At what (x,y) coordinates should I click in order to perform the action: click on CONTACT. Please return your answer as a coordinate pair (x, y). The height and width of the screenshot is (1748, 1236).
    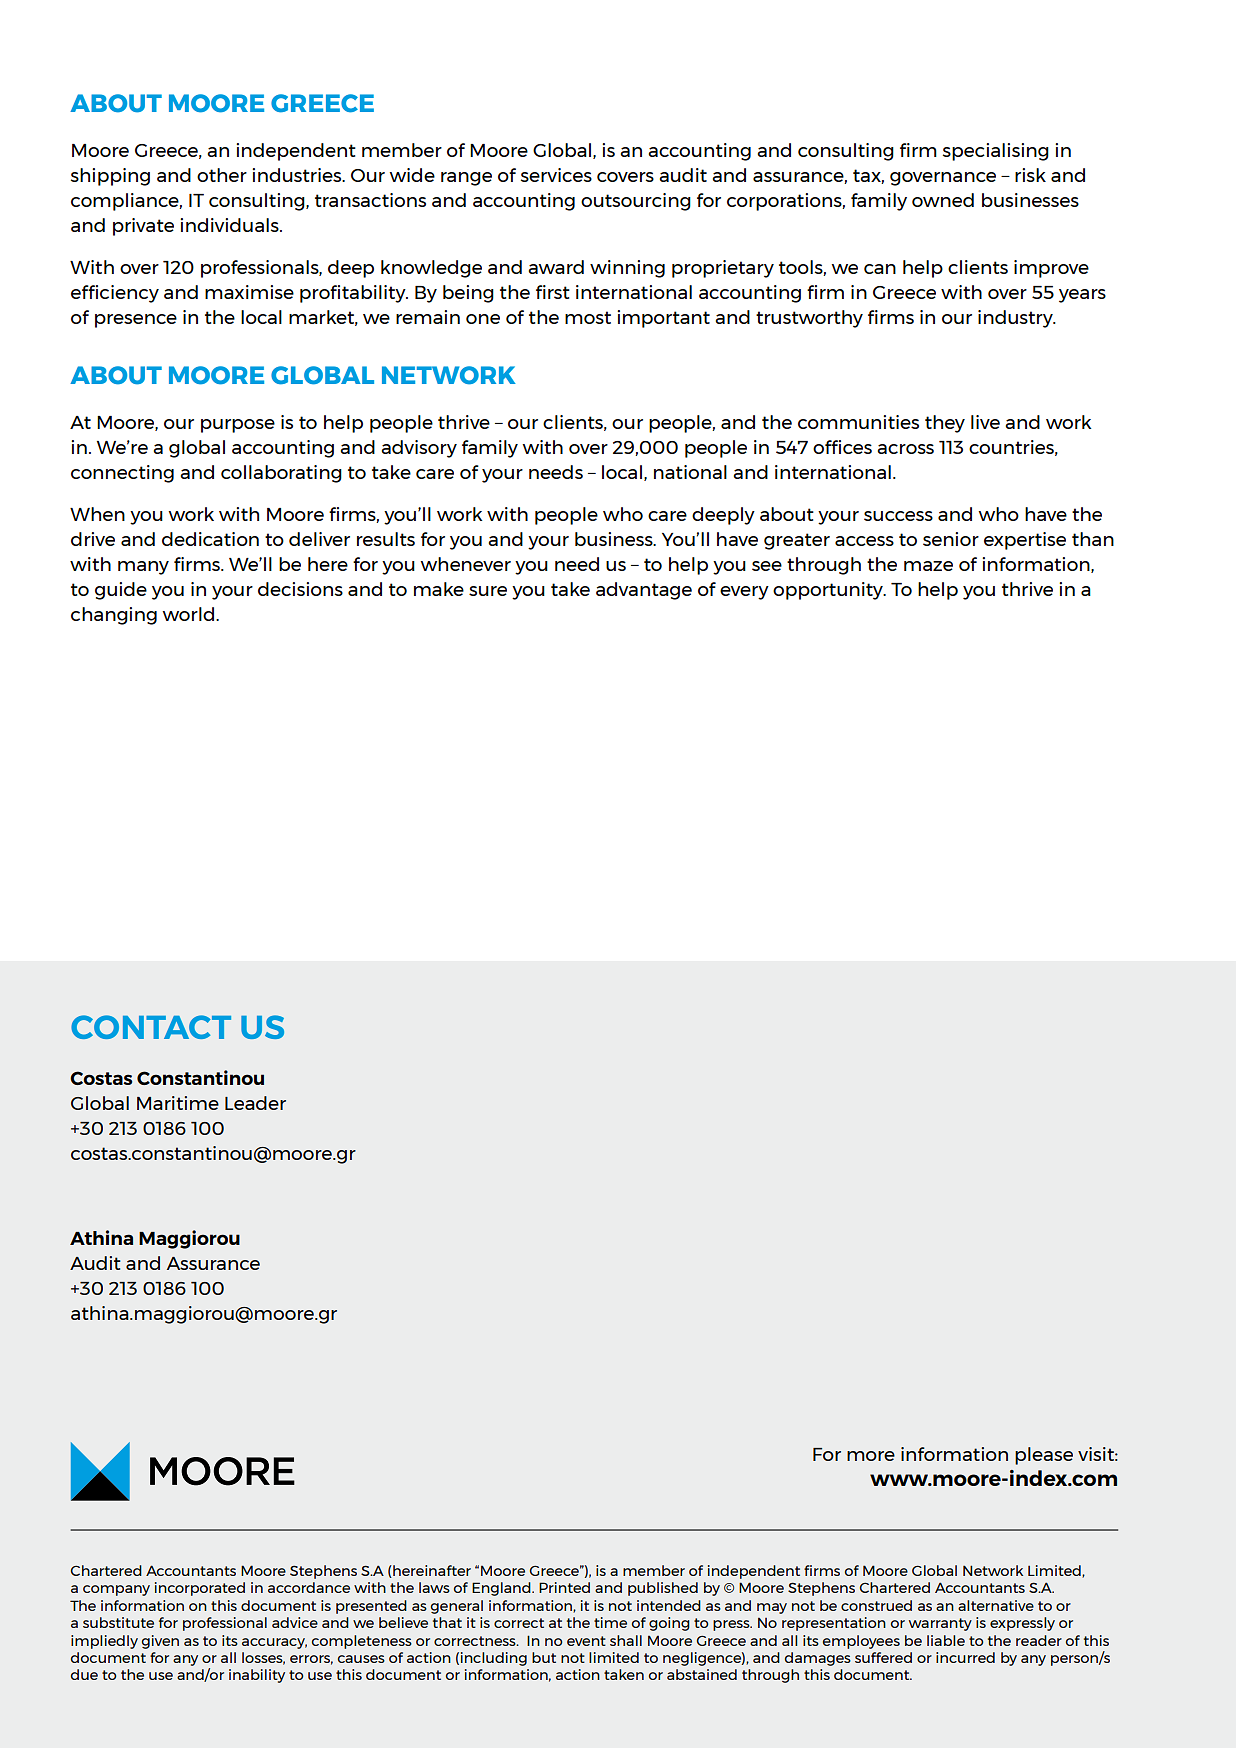
    Looking at the image, I should click on (151, 1027).
